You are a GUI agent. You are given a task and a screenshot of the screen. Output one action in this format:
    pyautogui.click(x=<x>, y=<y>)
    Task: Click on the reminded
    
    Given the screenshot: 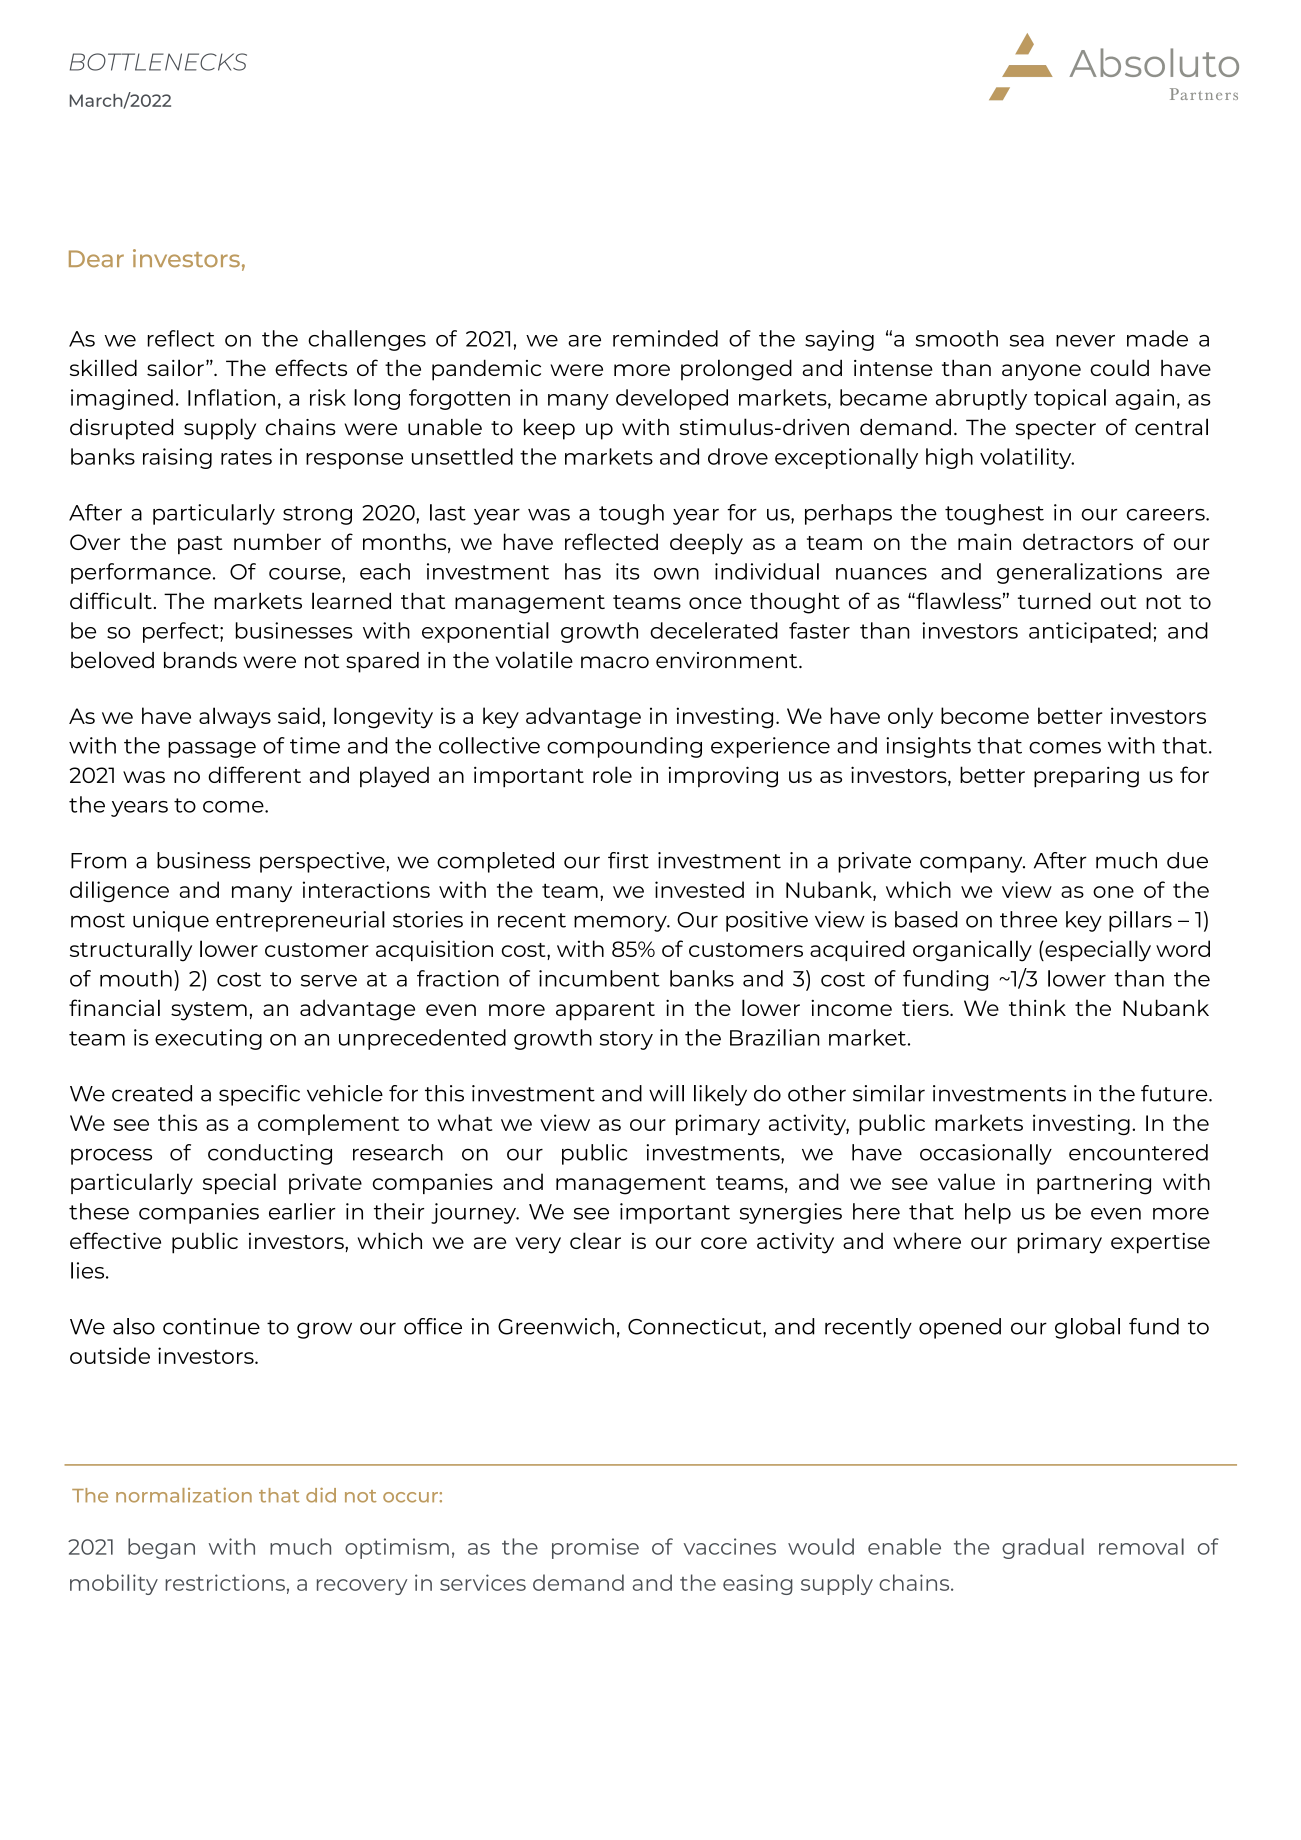 What is the action you would take?
    pyautogui.click(x=665, y=338)
